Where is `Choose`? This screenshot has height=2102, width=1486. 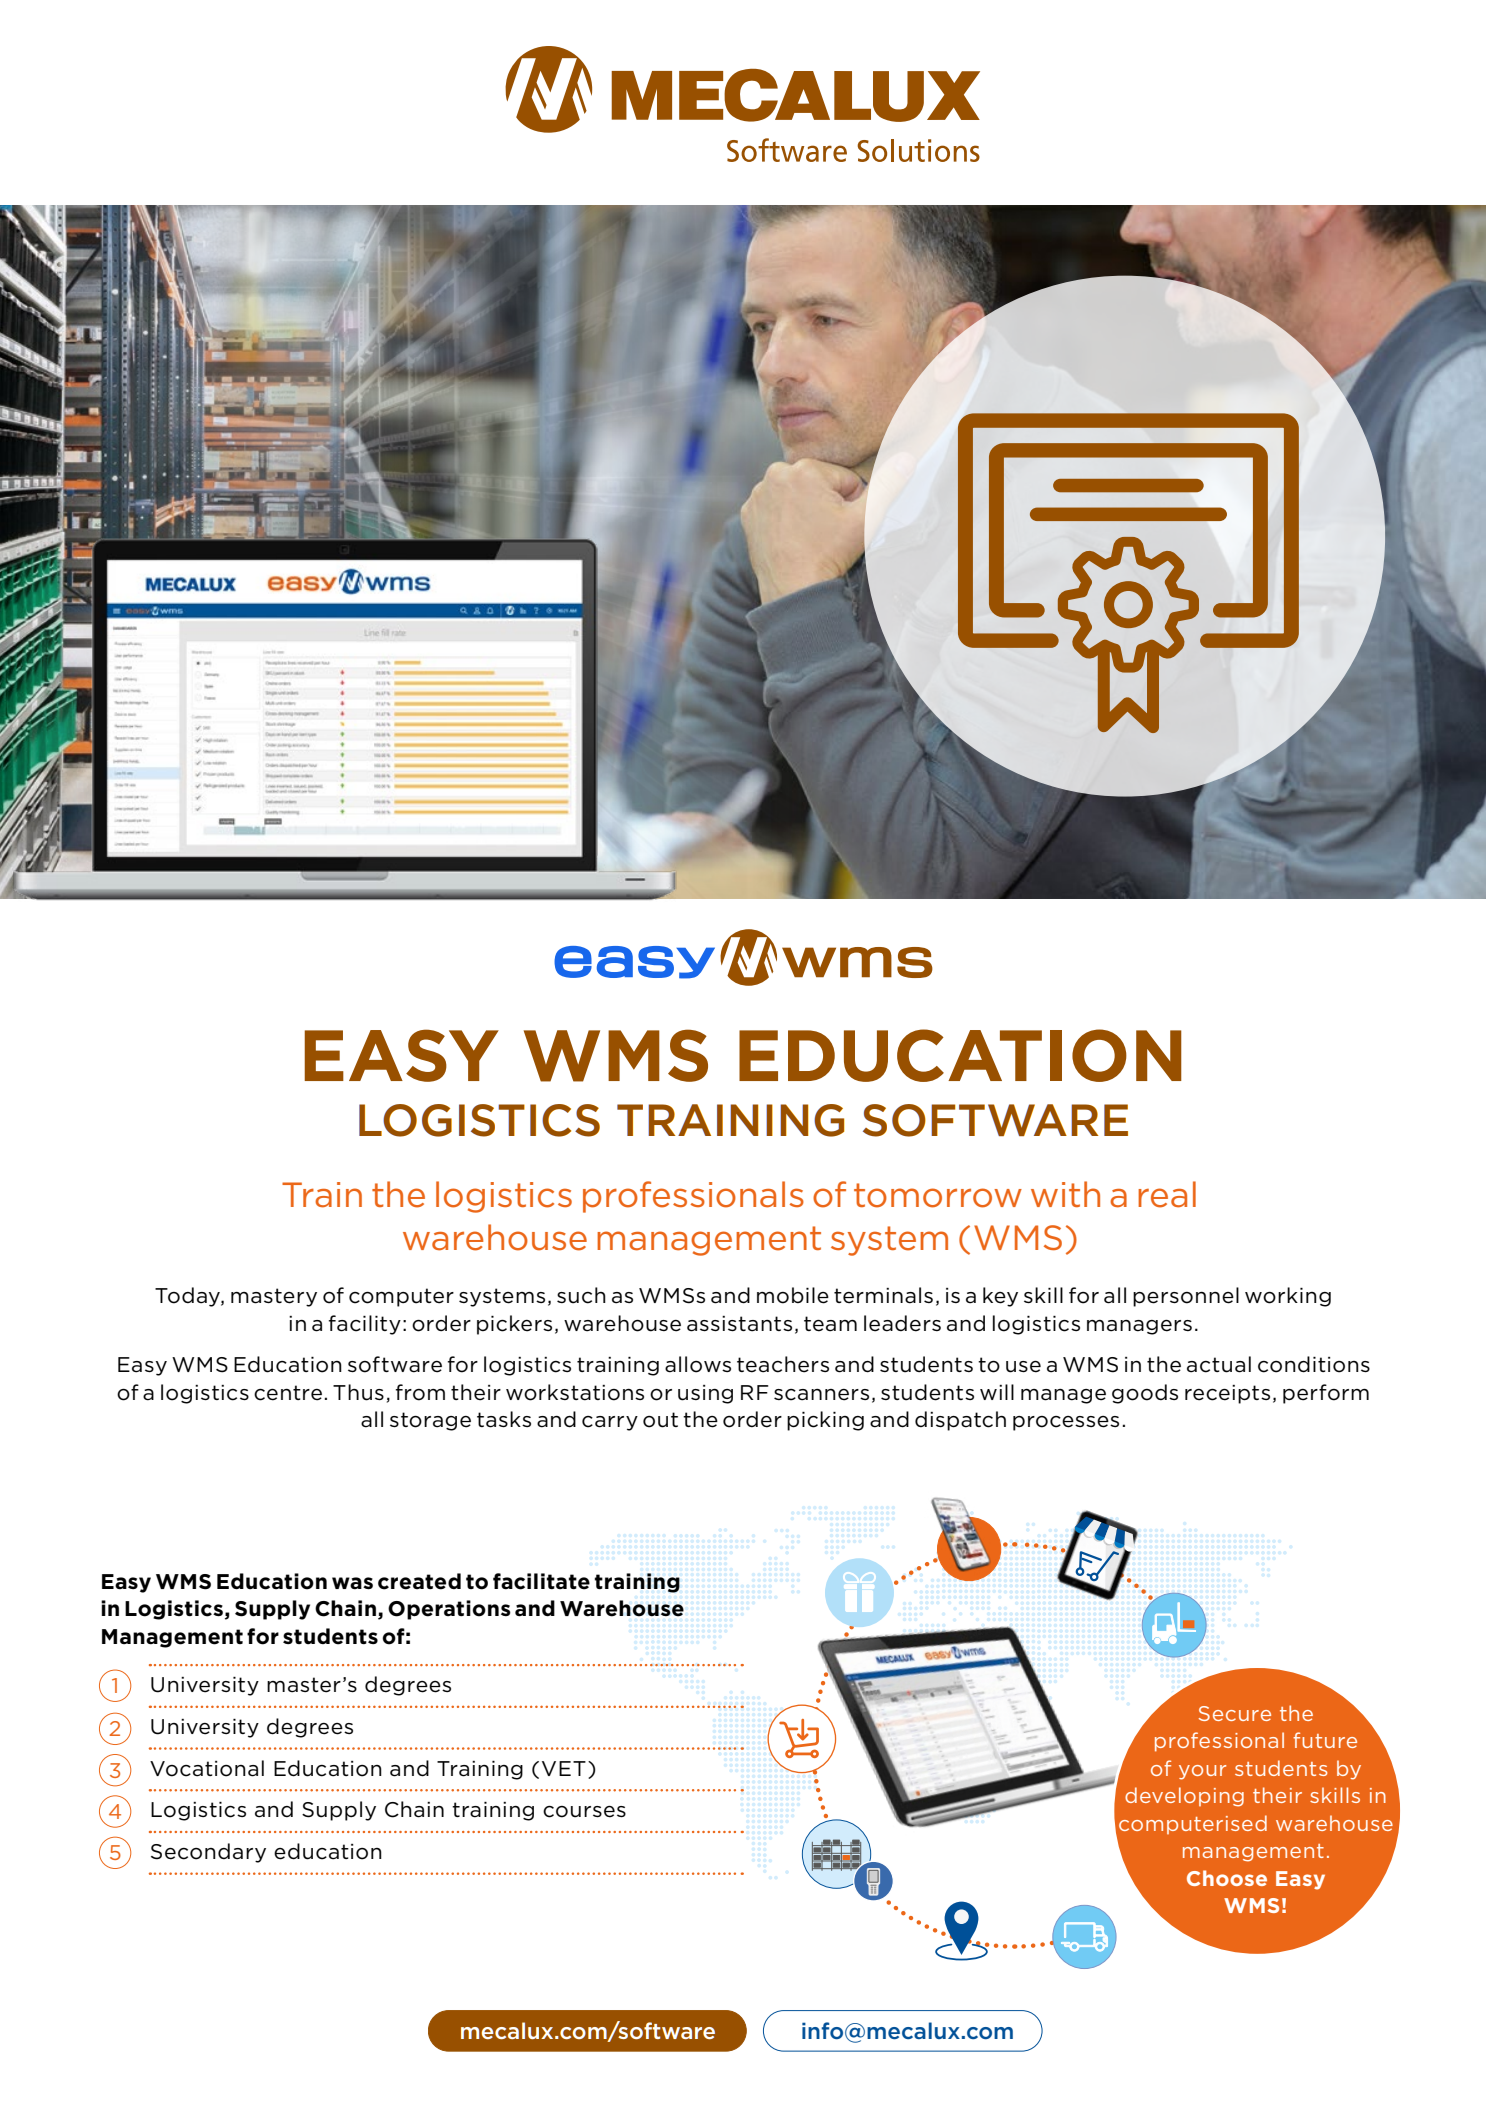 Choose is located at coordinates (1227, 1878).
